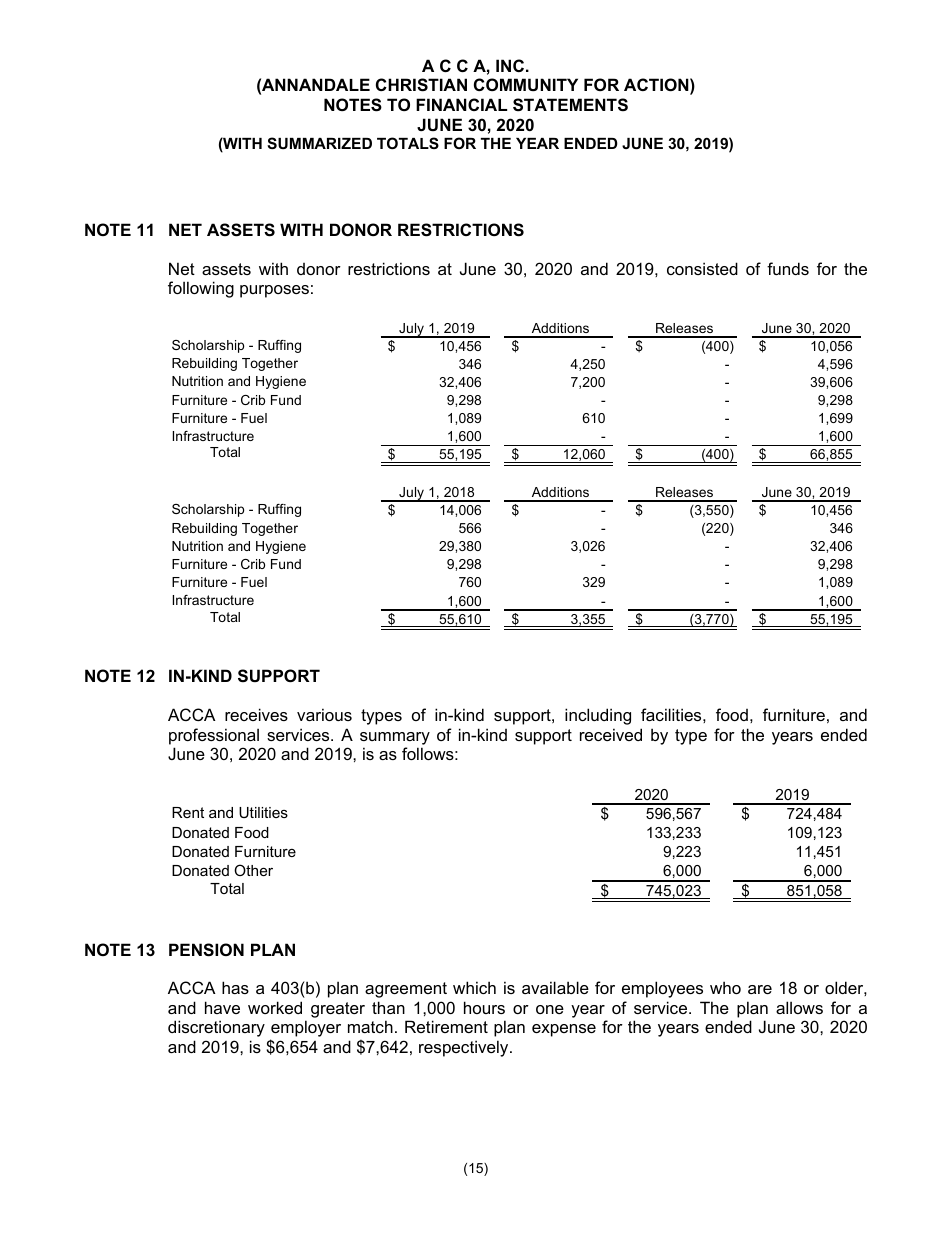 Image resolution: width=952 pixels, height=1233 pixels. Describe the element at coordinates (598, 716) in the image. I see `including` at that location.
